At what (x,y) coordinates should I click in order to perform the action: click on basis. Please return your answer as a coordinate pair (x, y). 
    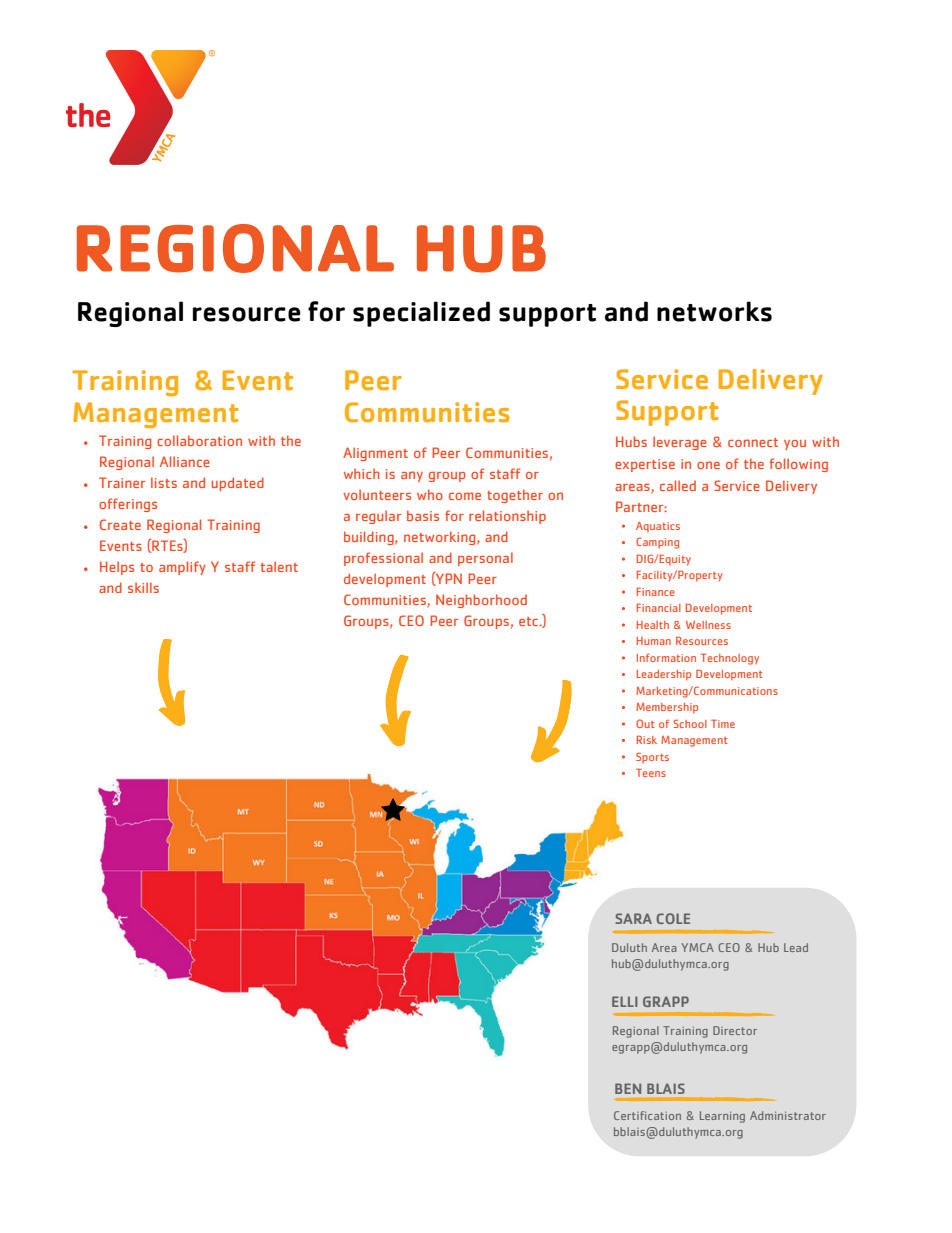
    Looking at the image, I should click on (423, 515).
